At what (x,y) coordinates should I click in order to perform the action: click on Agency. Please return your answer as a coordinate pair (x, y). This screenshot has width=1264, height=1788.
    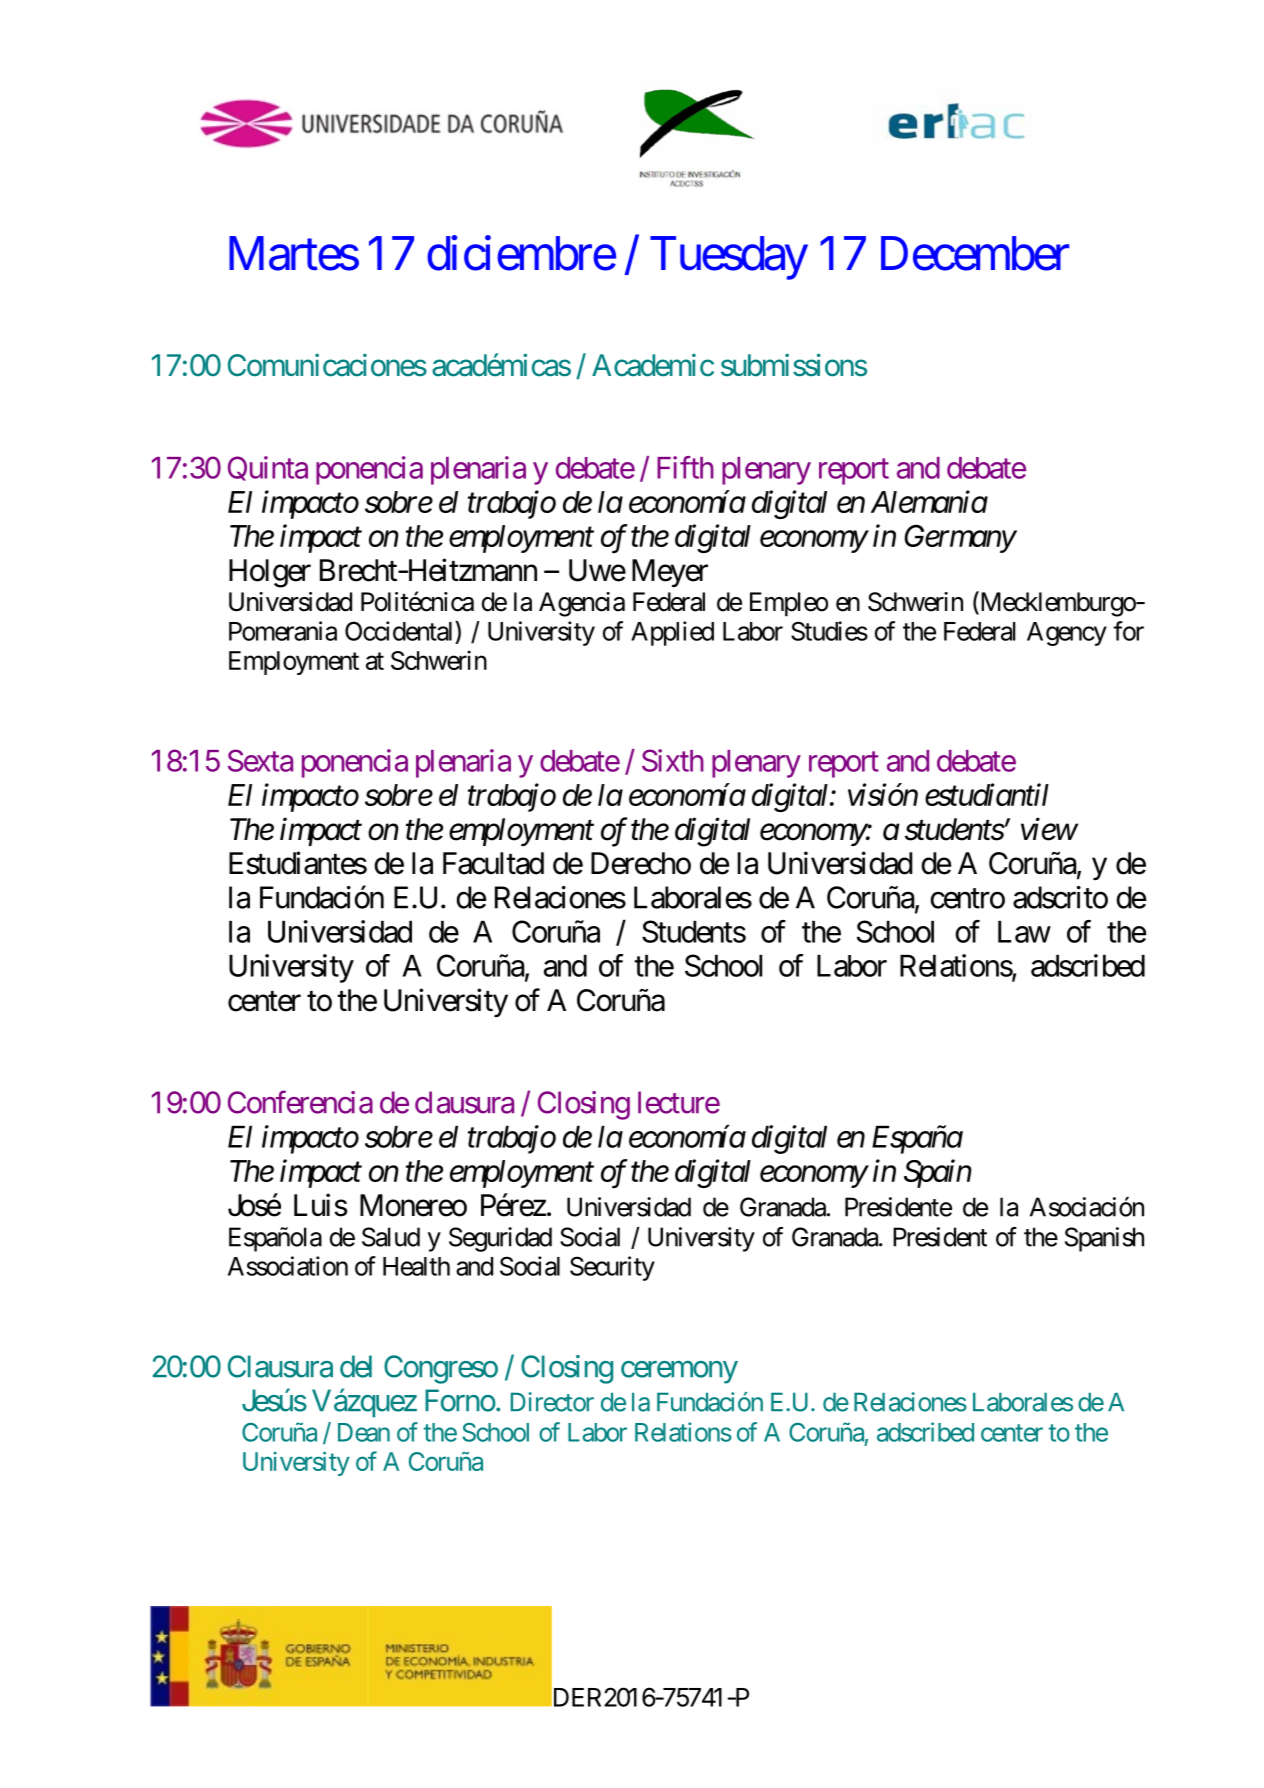
    Looking at the image, I should click on (1067, 634).
